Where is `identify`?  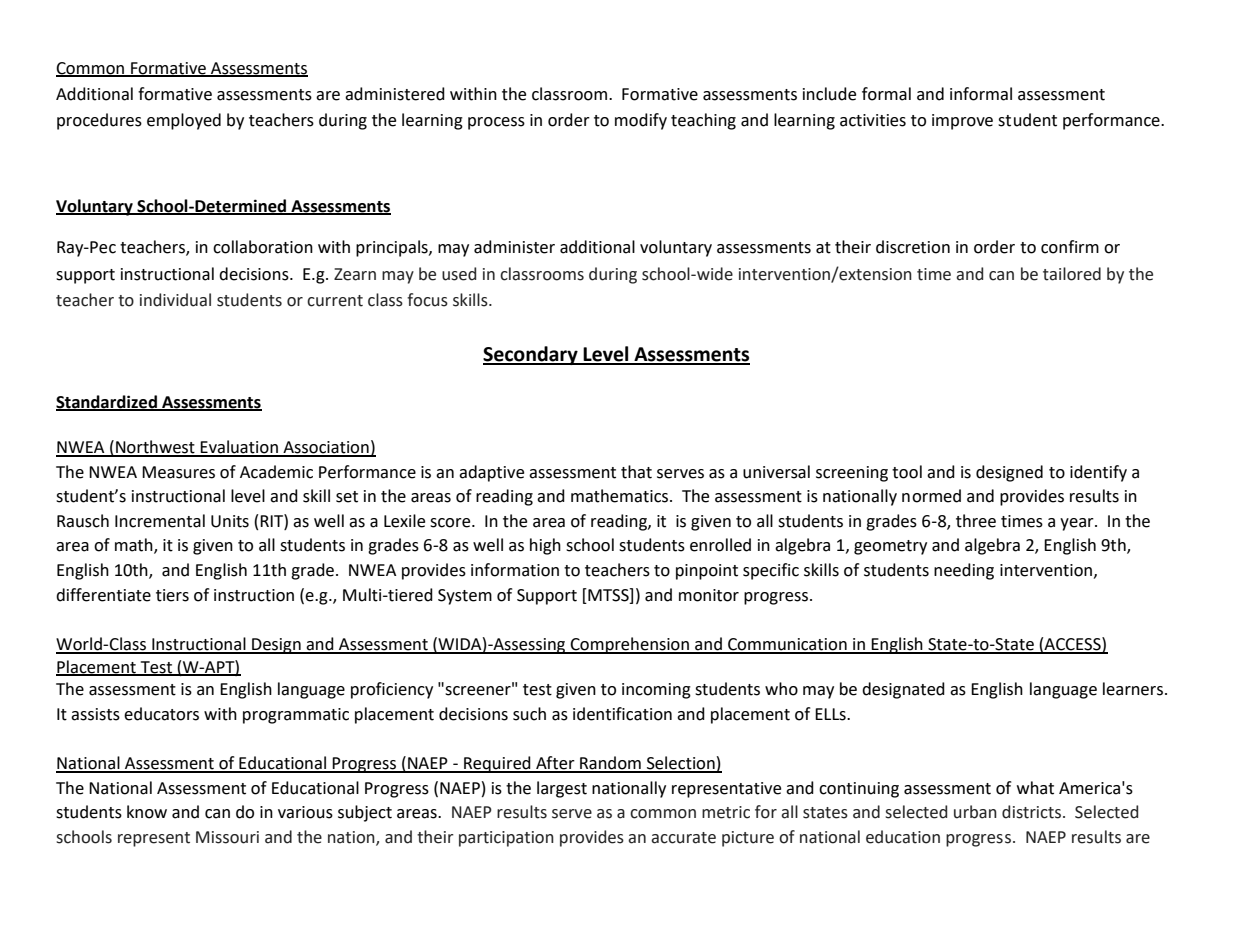 identify is located at coordinates (1098, 473).
